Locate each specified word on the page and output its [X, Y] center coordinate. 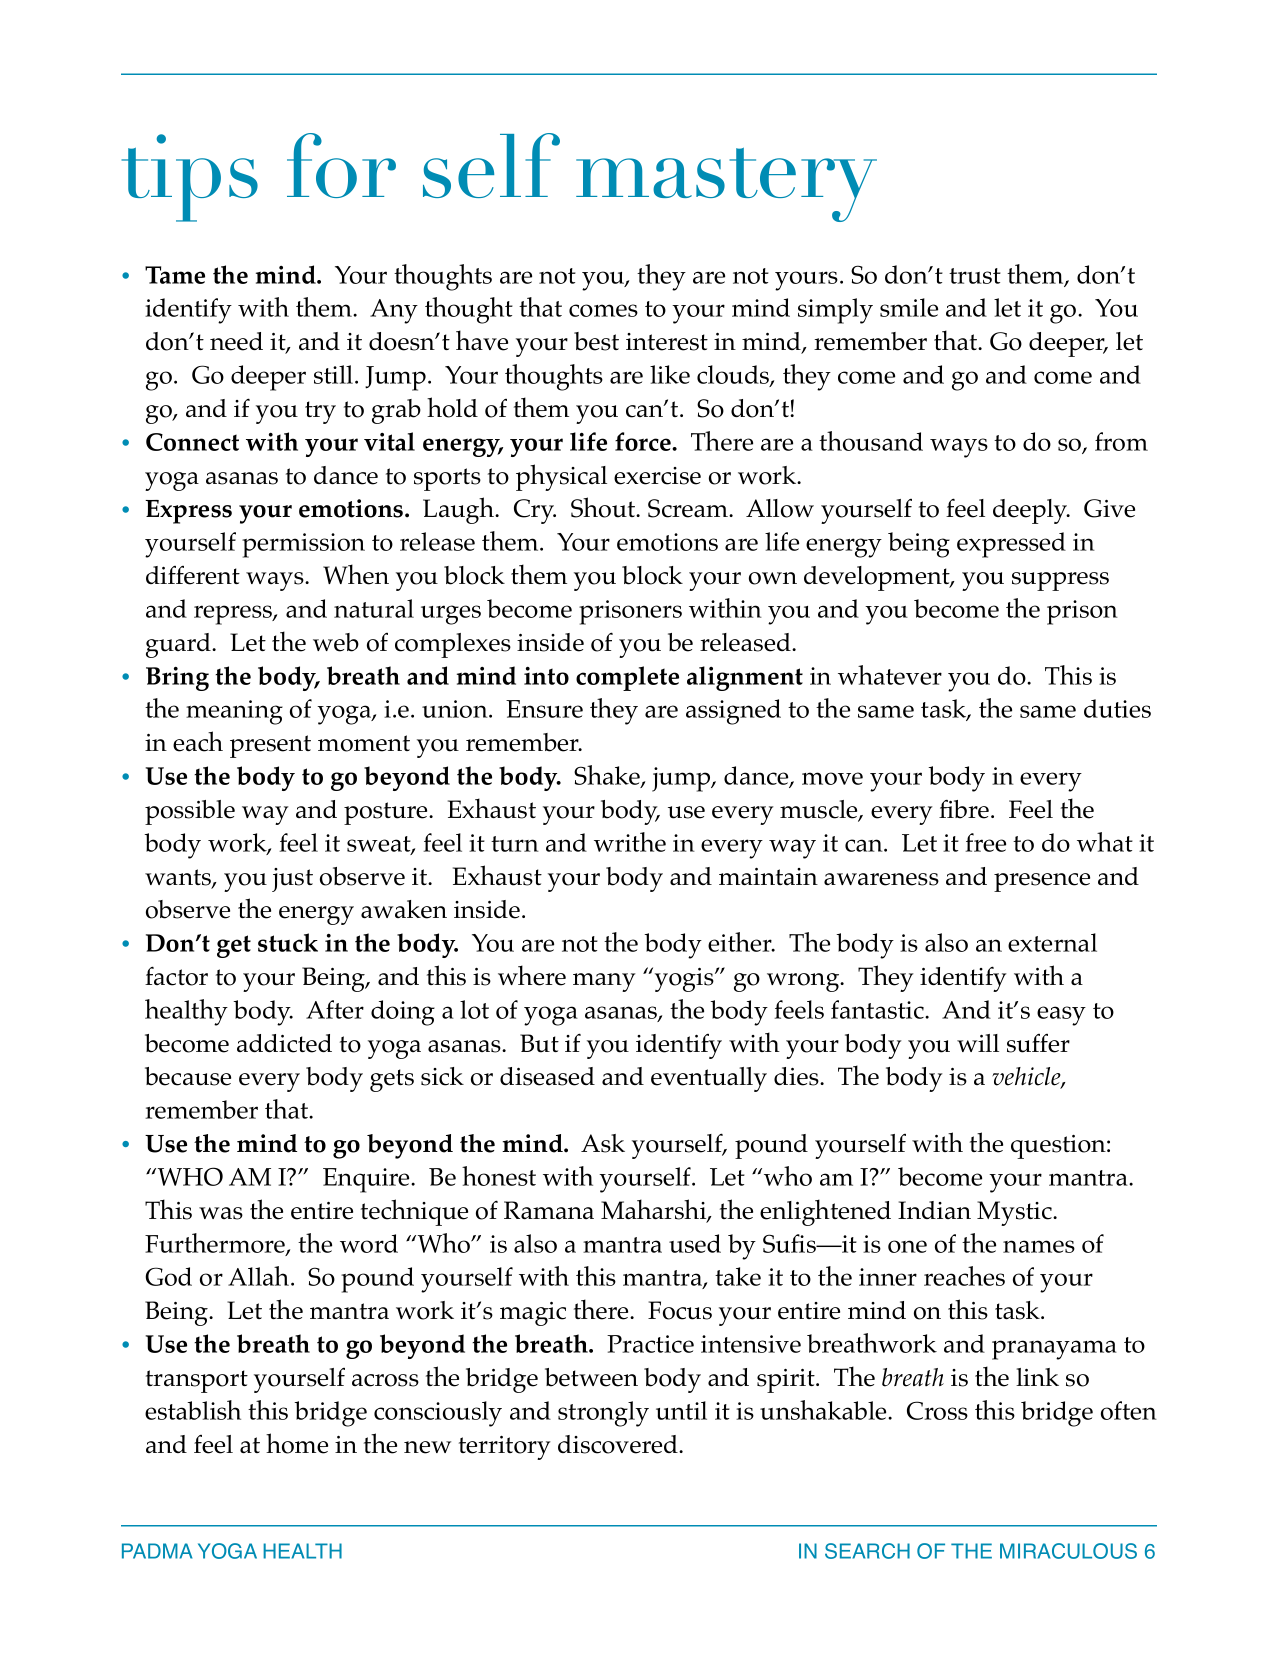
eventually [709, 1079]
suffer [1038, 1043]
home [297, 1443]
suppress [1060, 581]
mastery [726, 185]
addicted [284, 1043]
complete [627, 678]
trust [975, 276]
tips [189, 178]
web [336, 642]
